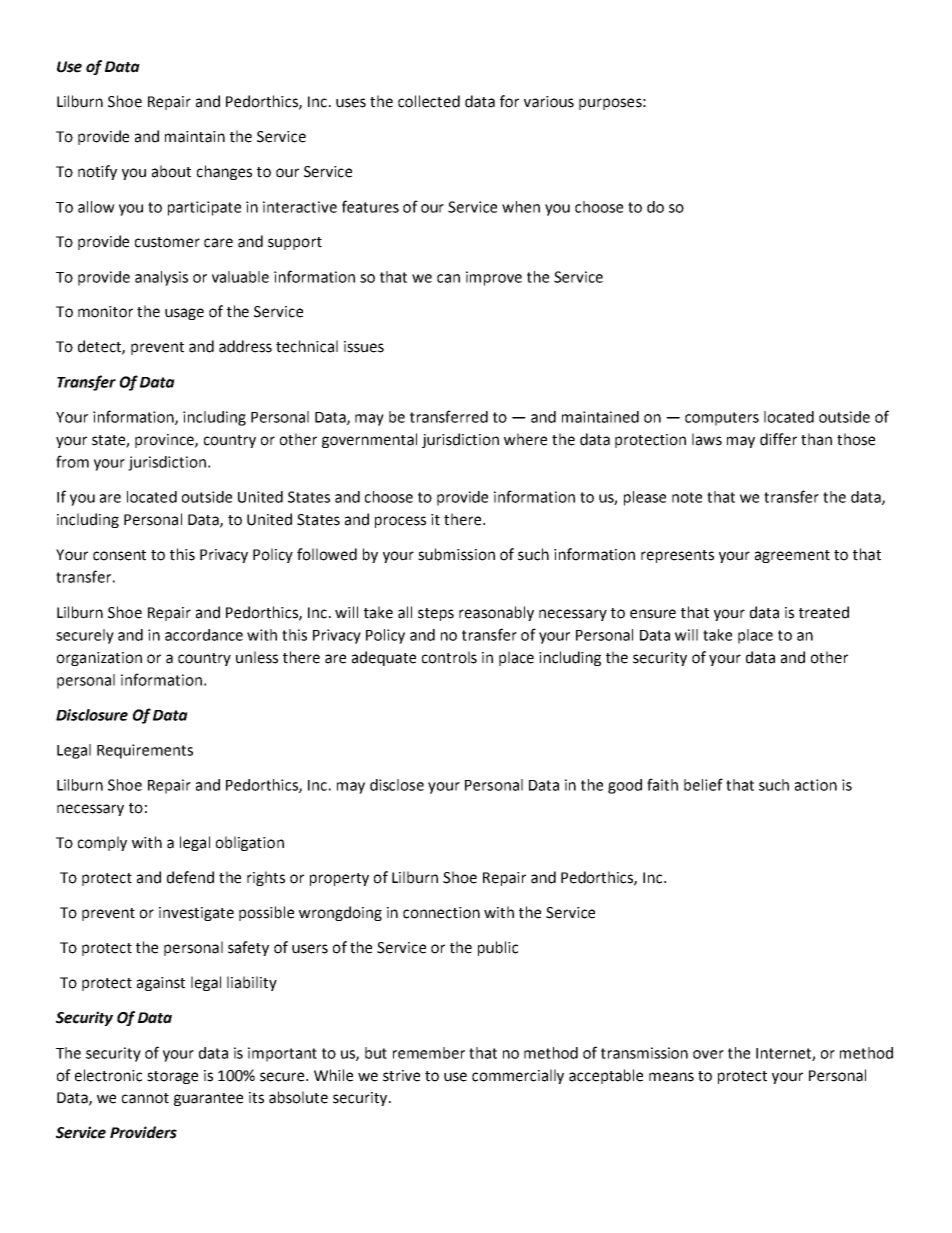 This image has width=952, height=1233. What do you see at coordinates (184, 314) in the image?
I see `usage` at bounding box center [184, 314].
